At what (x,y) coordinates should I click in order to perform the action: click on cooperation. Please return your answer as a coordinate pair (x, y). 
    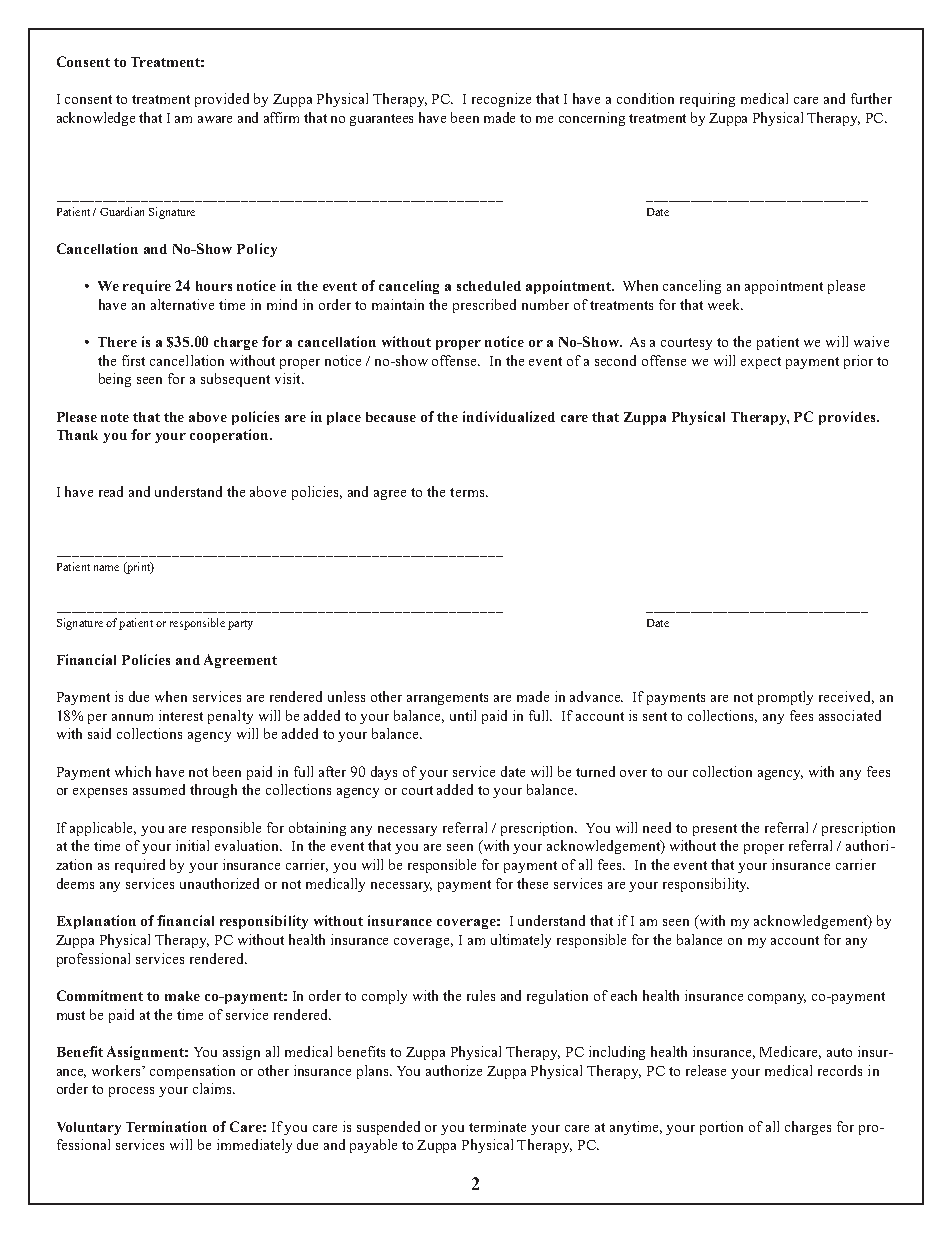
    Looking at the image, I should click on (230, 436).
